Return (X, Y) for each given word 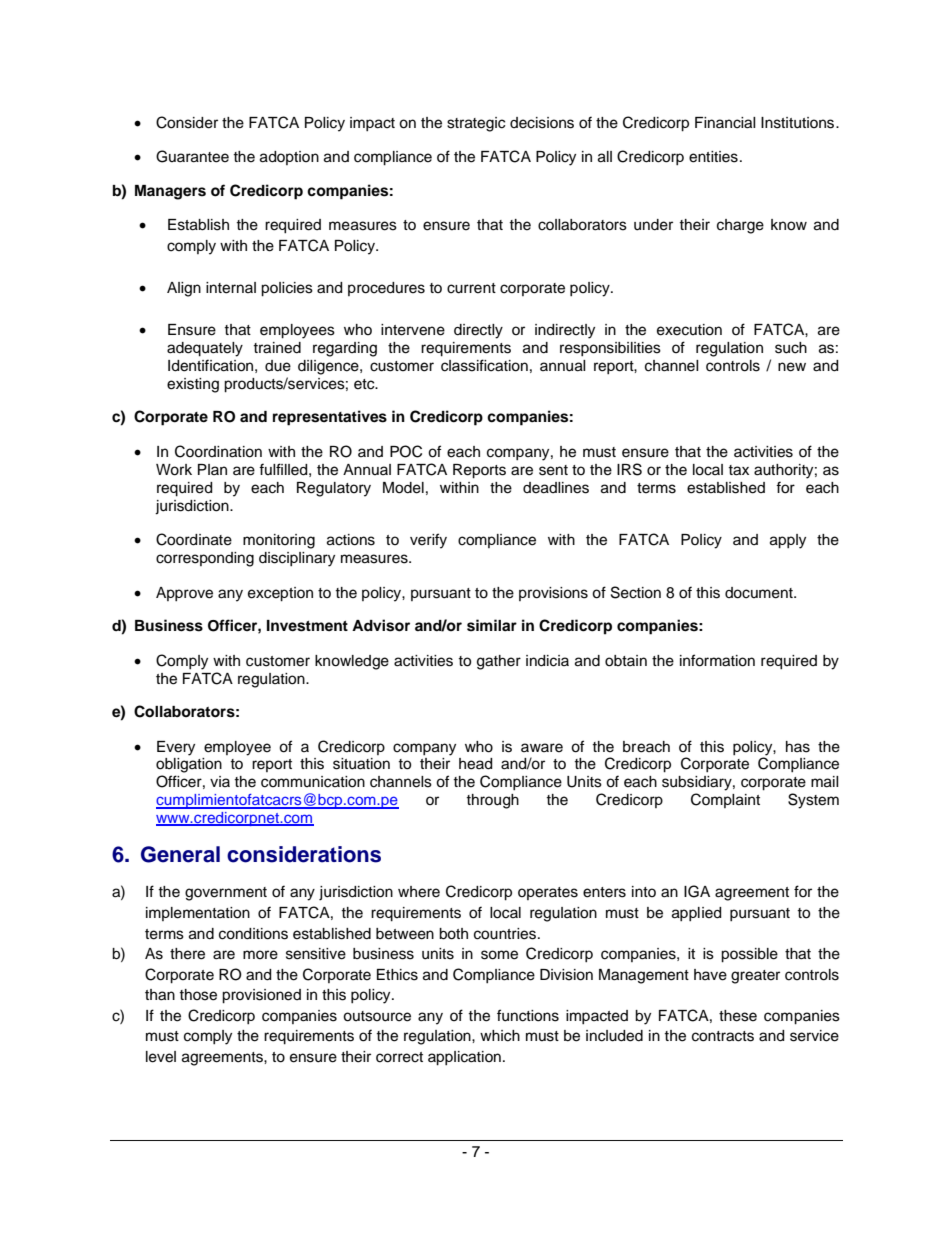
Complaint (725, 800)
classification (484, 365)
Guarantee (192, 156)
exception (280, 594)
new (792, 367)
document (760, 593)
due (278, 366)
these (738, 1016)
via (220, 781)
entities (713, 157)
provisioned (261, 996)
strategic (476, 124)
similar (492, 625)
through (492, 801)
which (500, 1036)
